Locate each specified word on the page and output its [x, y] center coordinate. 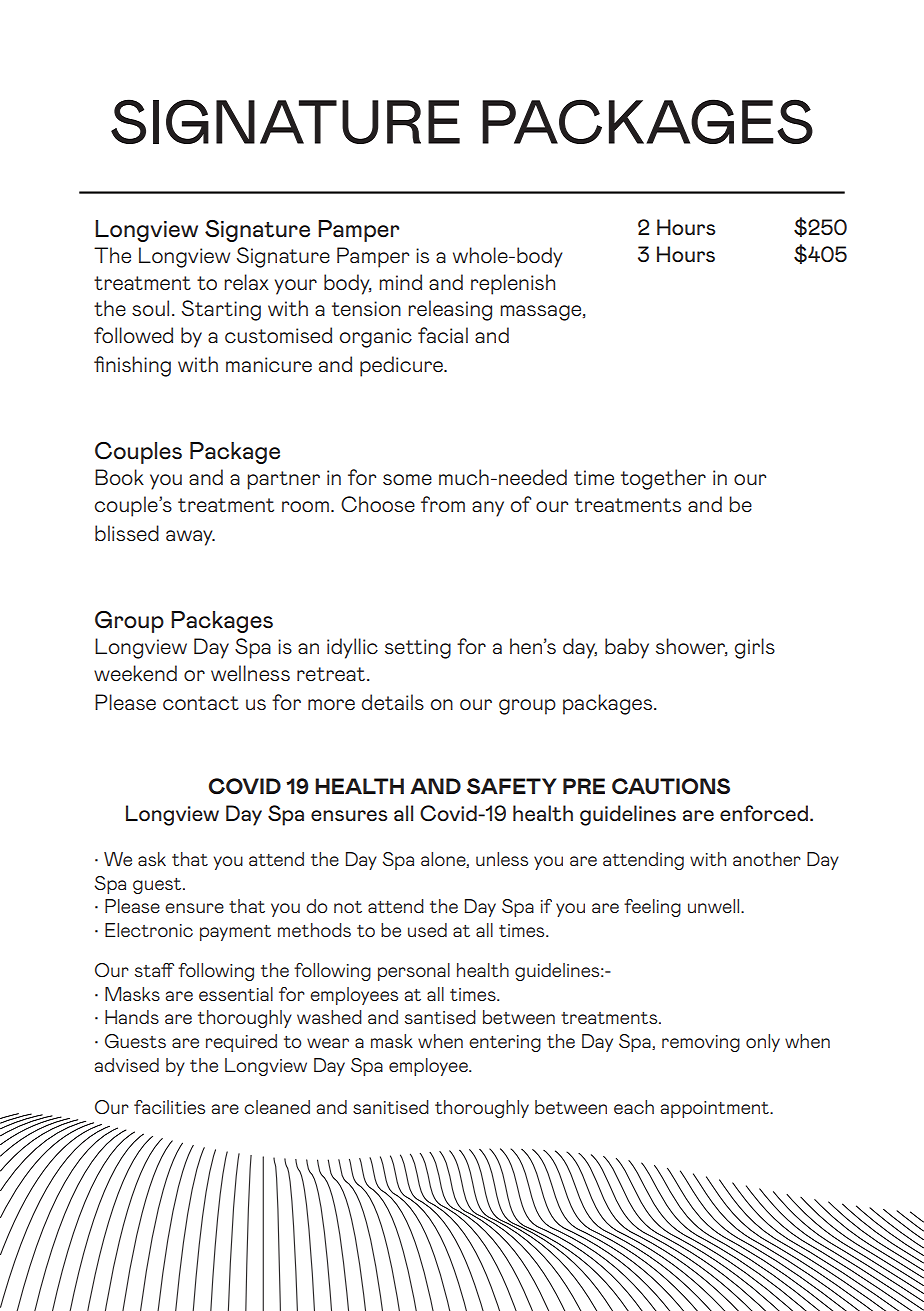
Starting [221, 310]
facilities [169, 1107]
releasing [450, 310]
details [393, 702]
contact [201, 703]
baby [627, 648]
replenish [513, 284]
